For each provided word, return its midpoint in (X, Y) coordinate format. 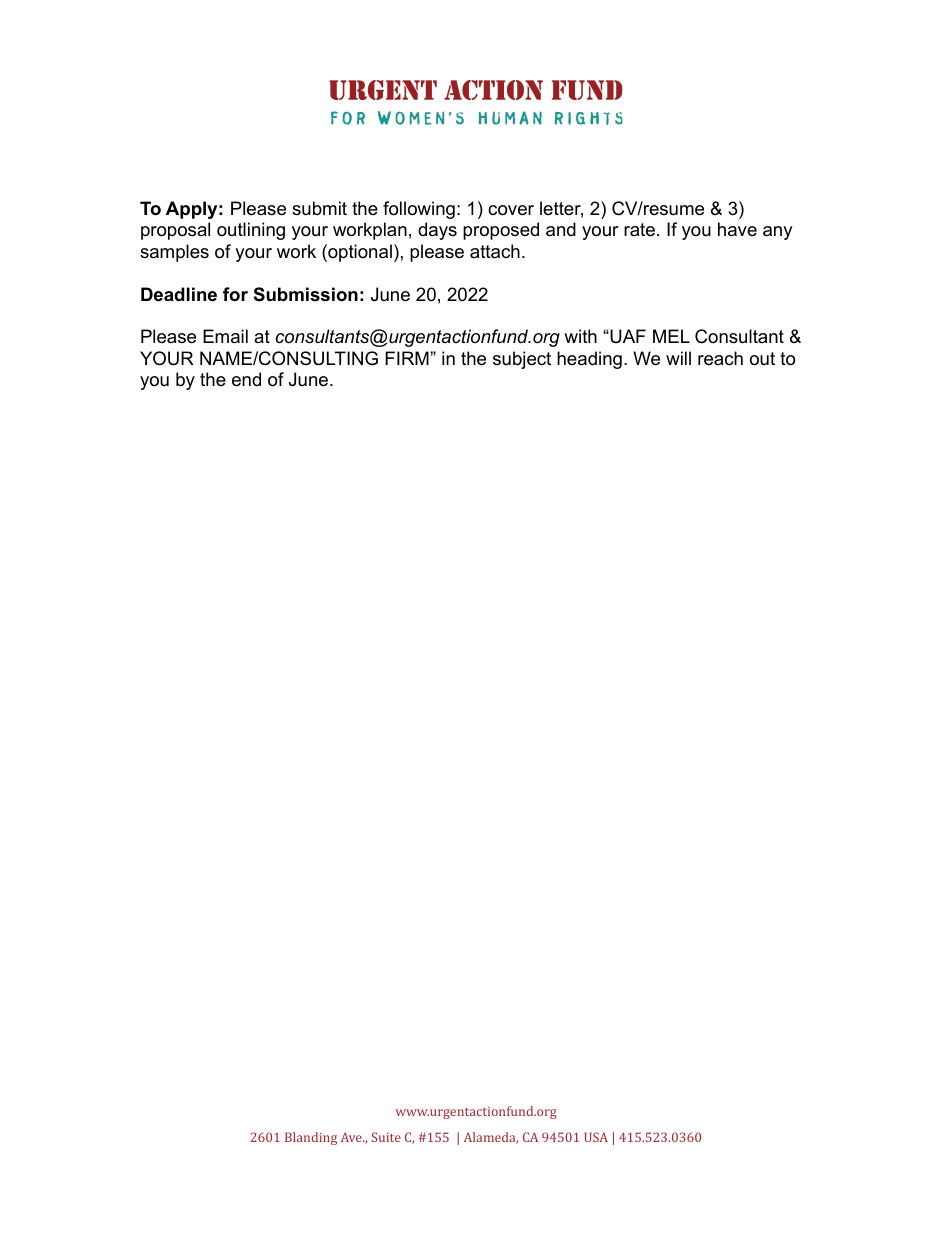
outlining (251, 231)
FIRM (408, 358)
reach (720, 358)
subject (522, 360)
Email (225, 336)
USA (596, 1137)
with (580, 336)
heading (589, 360)
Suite (386, 1137)
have (737, 229)
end (246, 379)
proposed (501, 231)
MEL (671, 336)
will (678, 358)
